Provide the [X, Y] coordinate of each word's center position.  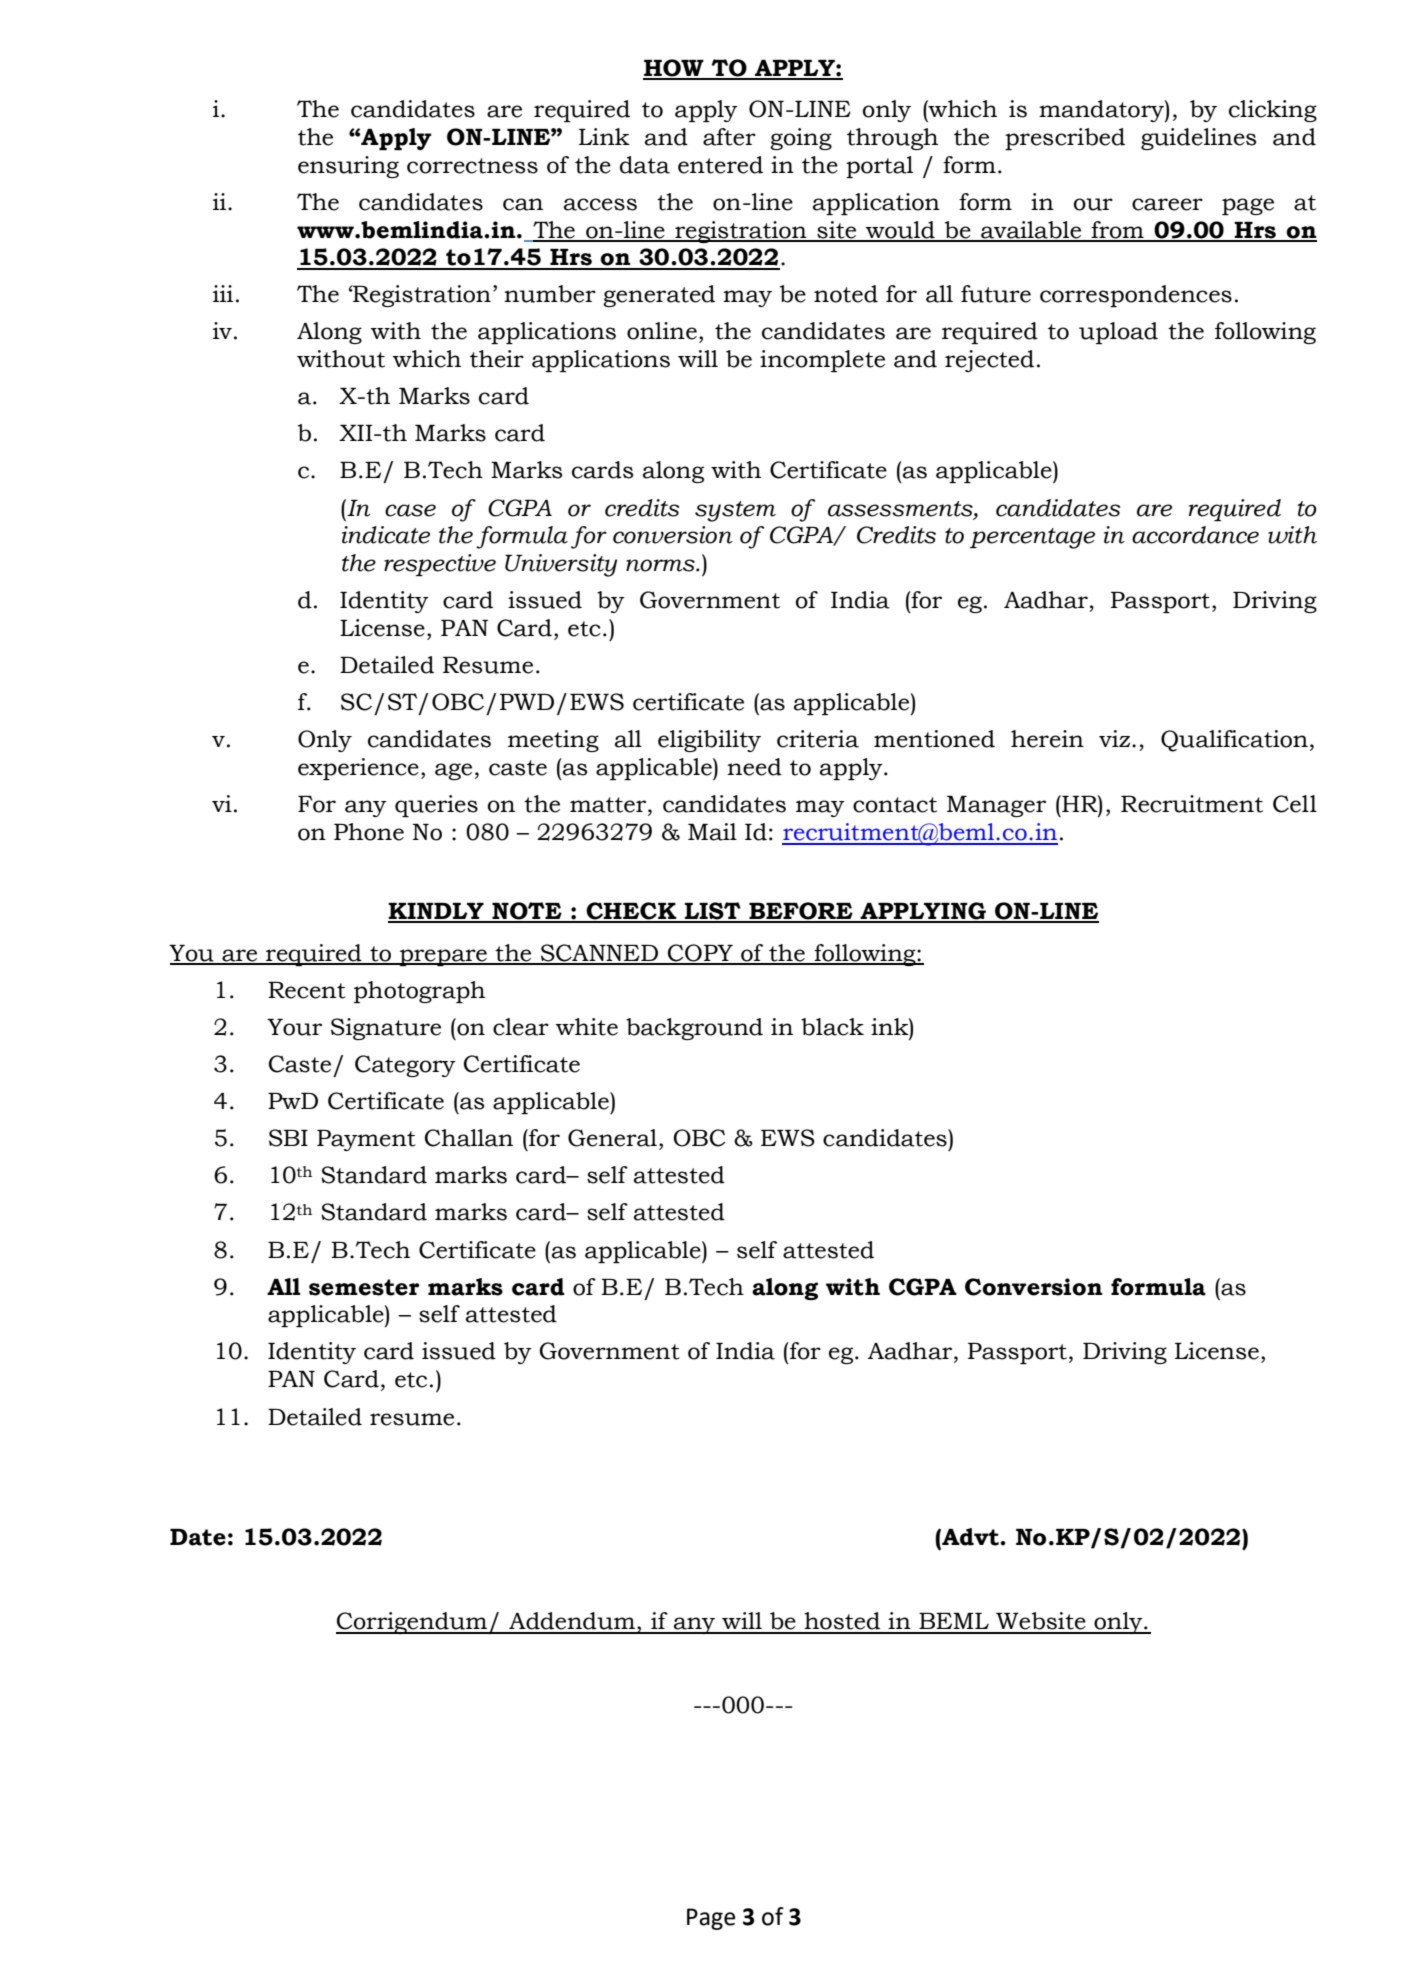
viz [1116, 738]
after [729, 137]
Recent [307, 990]
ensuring [348, 167]
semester [364, 1287]
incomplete [822, 361]
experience [358, 769]
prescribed [1065, 139]
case [410, 510]
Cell [1295, 804]
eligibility [709, 741]
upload [1118, 333]
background [694, 1029]
